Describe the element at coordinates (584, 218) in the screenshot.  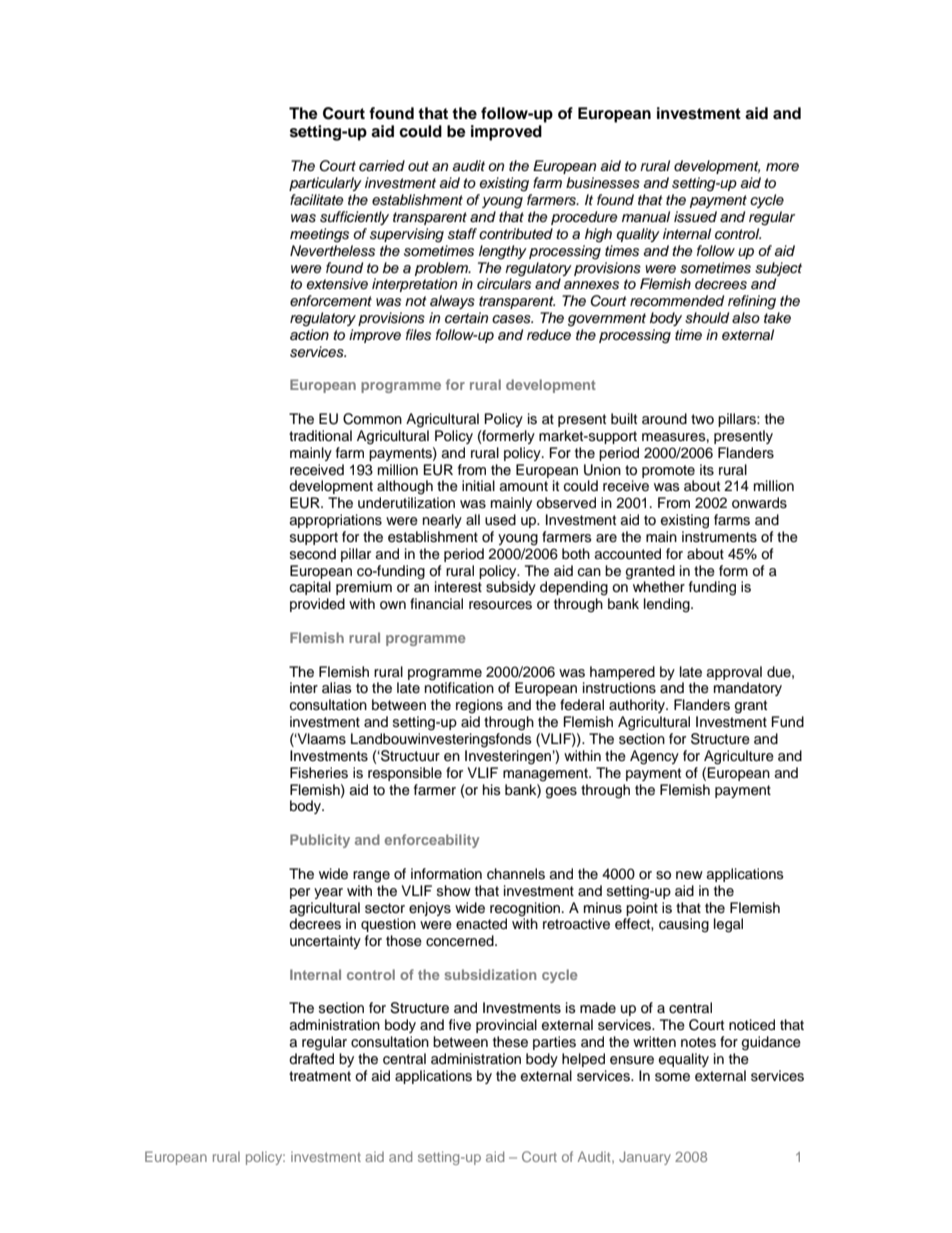
I see `procedure` at that location.
